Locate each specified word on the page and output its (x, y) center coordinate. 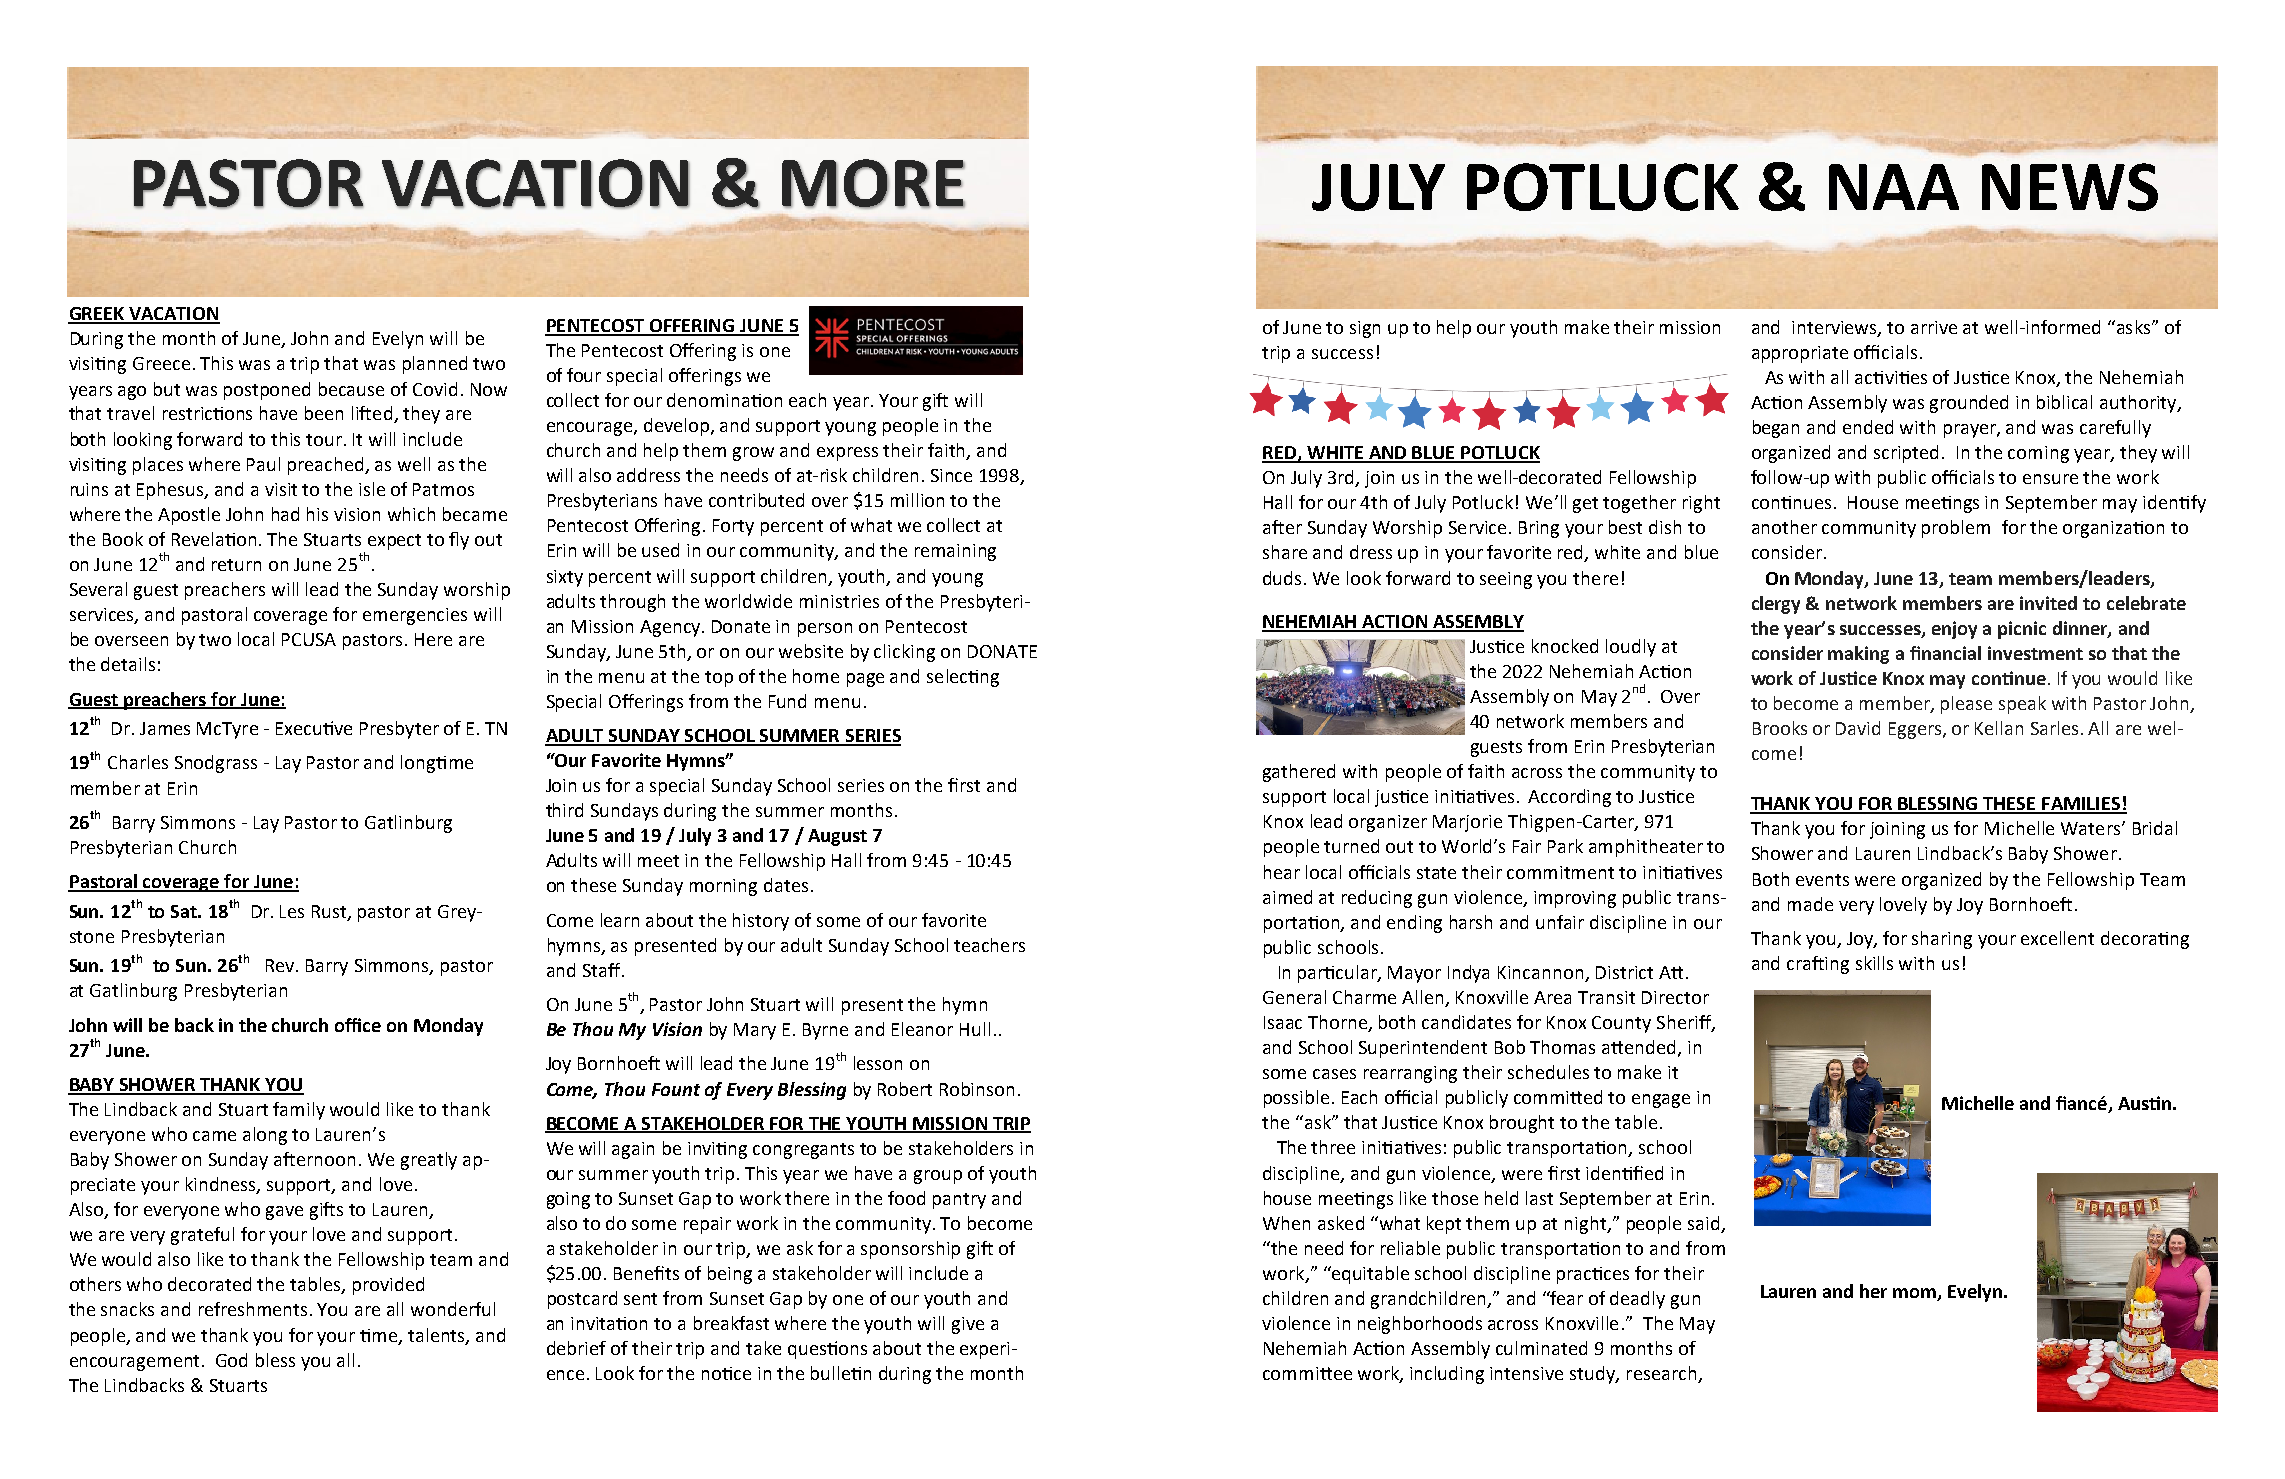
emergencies (415, 616)
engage (1661, 1101)
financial (1945, 653)
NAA (1894, 187)
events (1822, 880)
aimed (1287, 897)
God (231, 1360)
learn (620, 920)
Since (951, 475)
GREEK (97, 315)
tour (325, 440)
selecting (963, 678)
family (299, 1111)
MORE (873, 184)
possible (1296, 1099)
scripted (1906, 454)
